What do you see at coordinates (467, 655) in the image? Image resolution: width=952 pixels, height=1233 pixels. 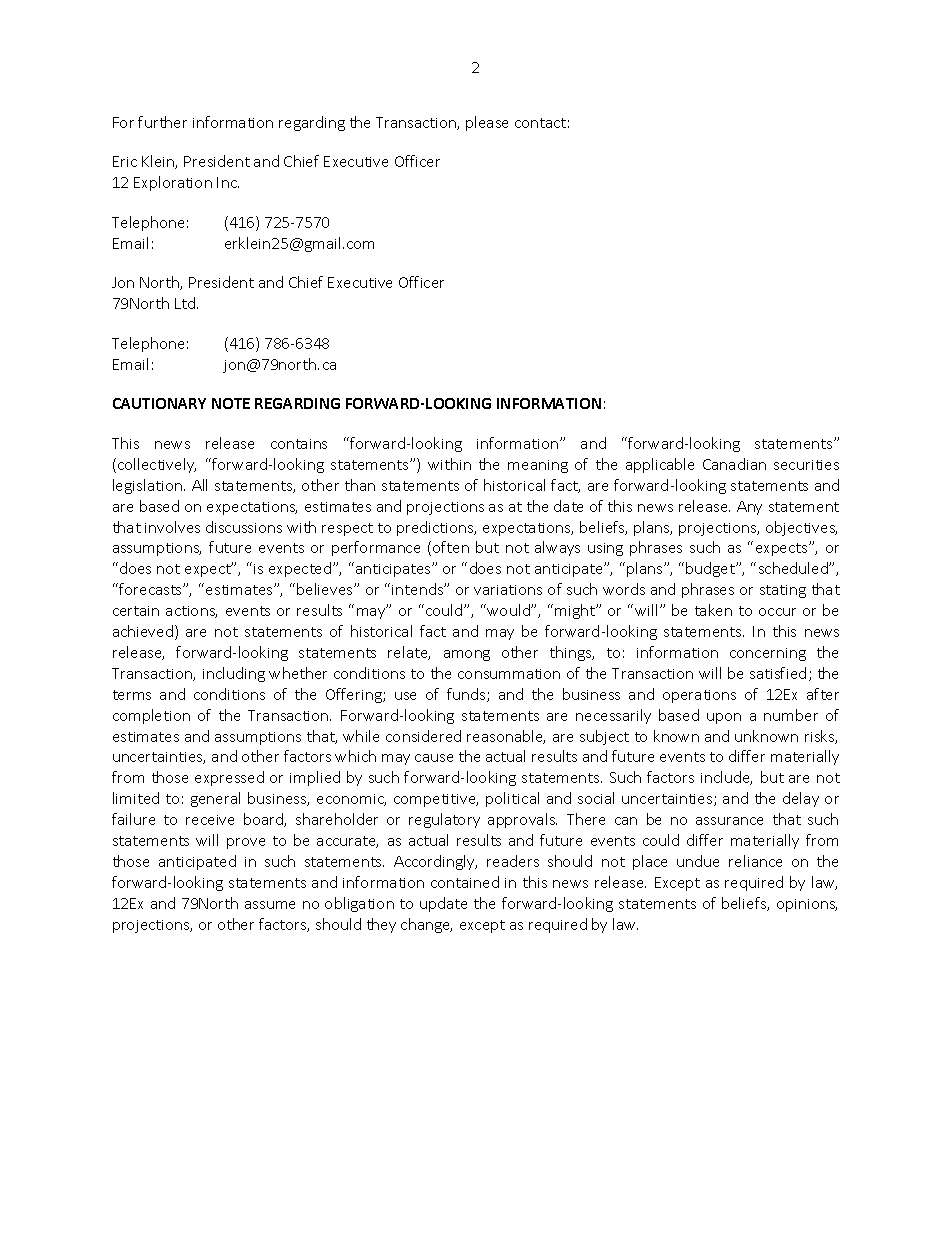 I see `among` at bounding box center [467, 655].
